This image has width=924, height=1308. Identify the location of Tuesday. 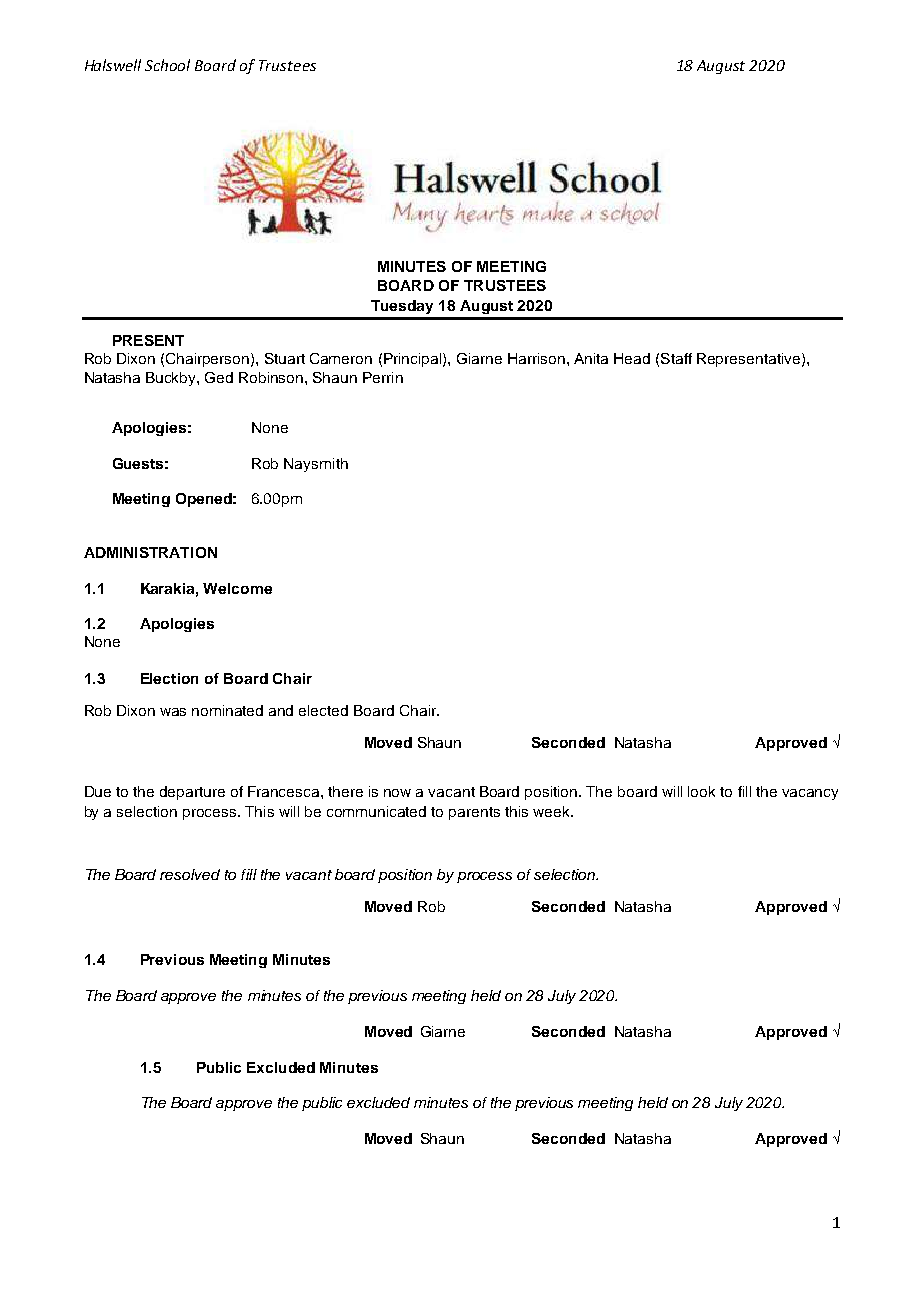
(402, 307).
